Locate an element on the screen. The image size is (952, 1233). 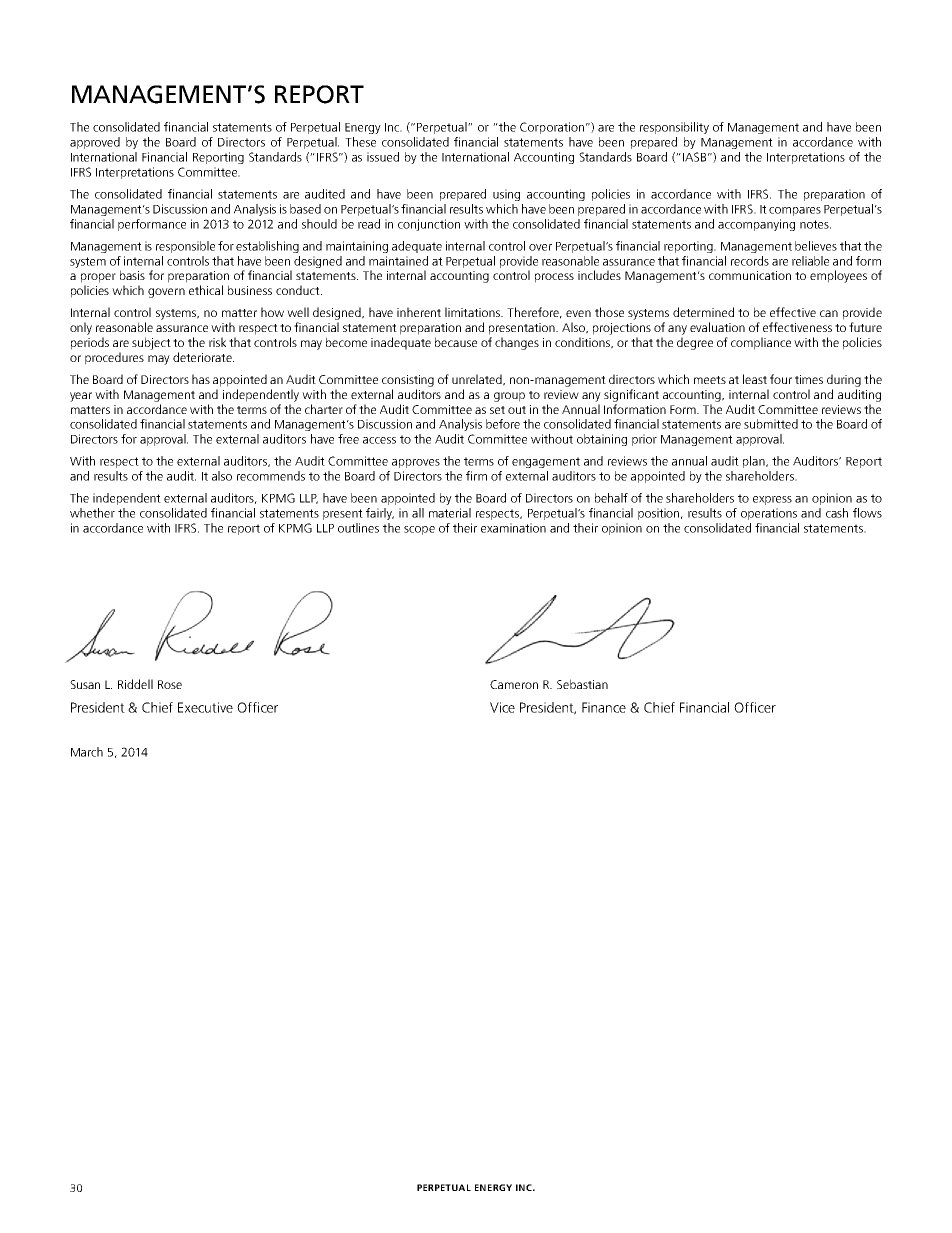
Executive is located at coordinates (205, 707).
